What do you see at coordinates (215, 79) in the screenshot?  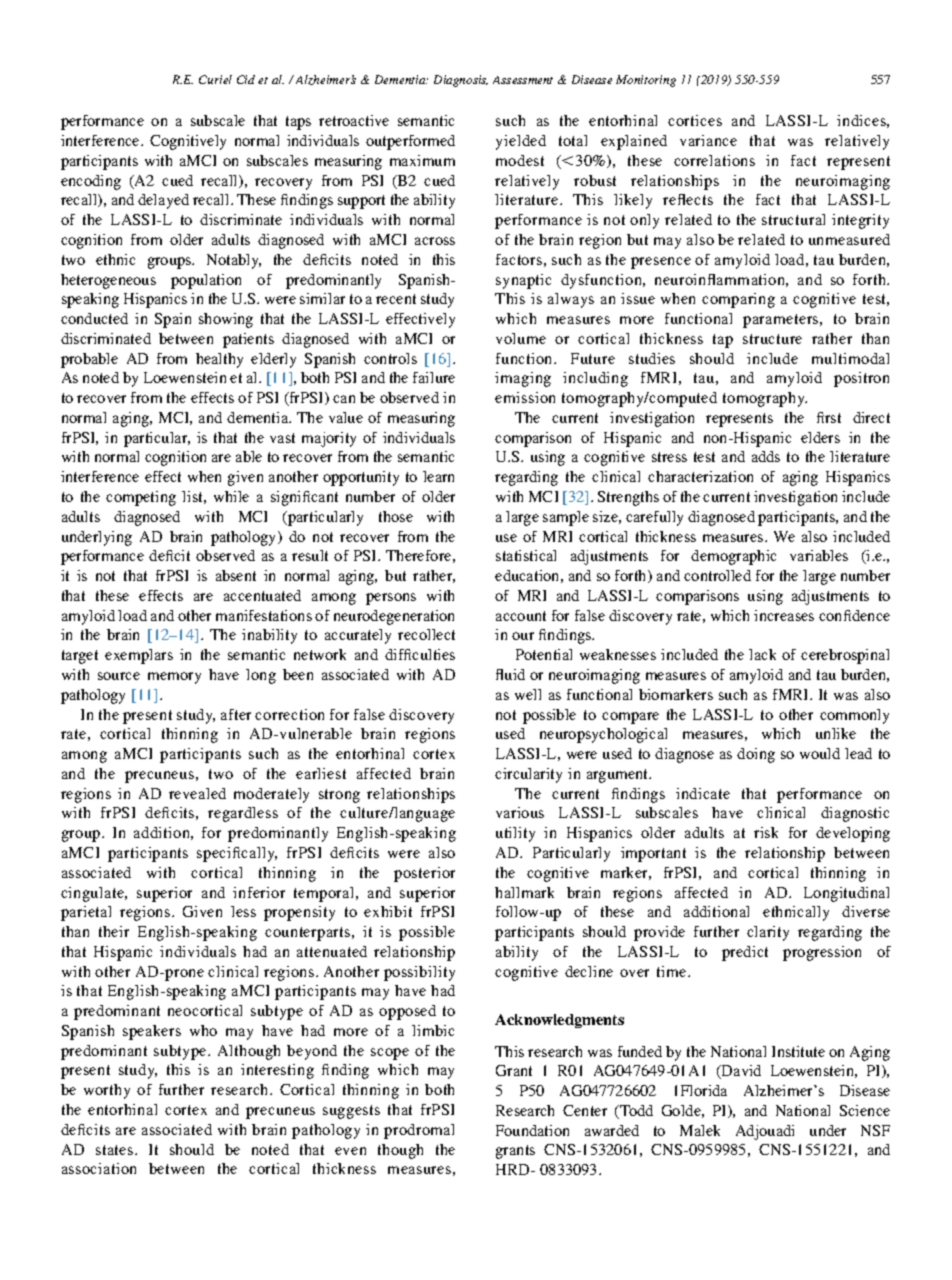 I see `Curiel` at bounding box center [215, 79].
